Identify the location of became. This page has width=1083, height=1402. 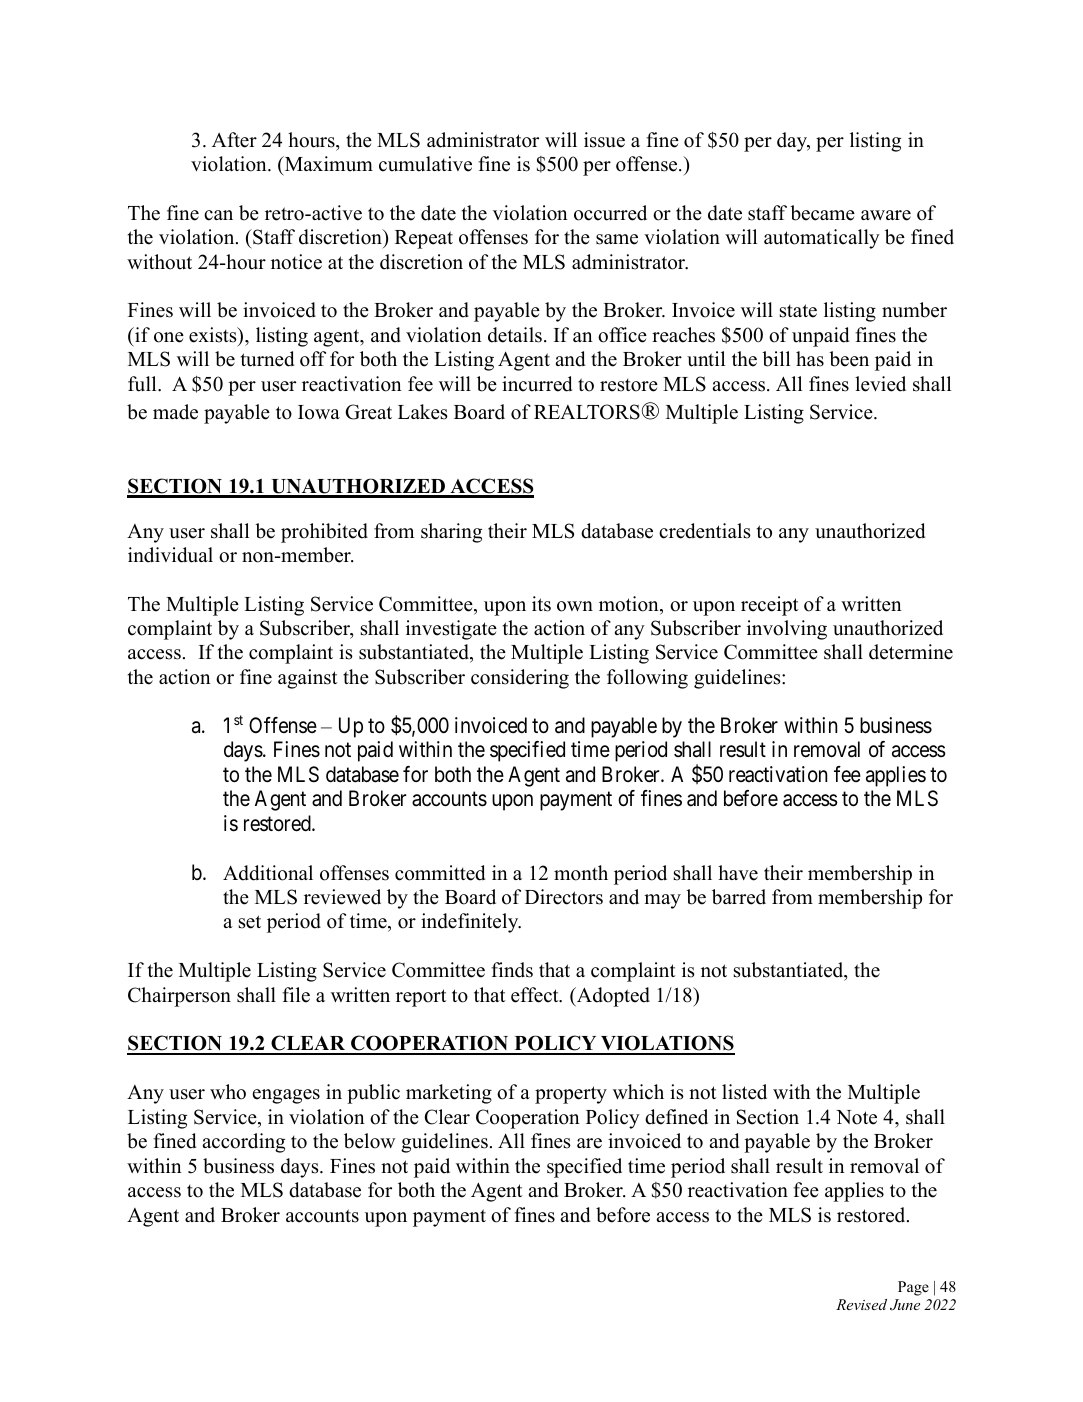
(822, 213).
